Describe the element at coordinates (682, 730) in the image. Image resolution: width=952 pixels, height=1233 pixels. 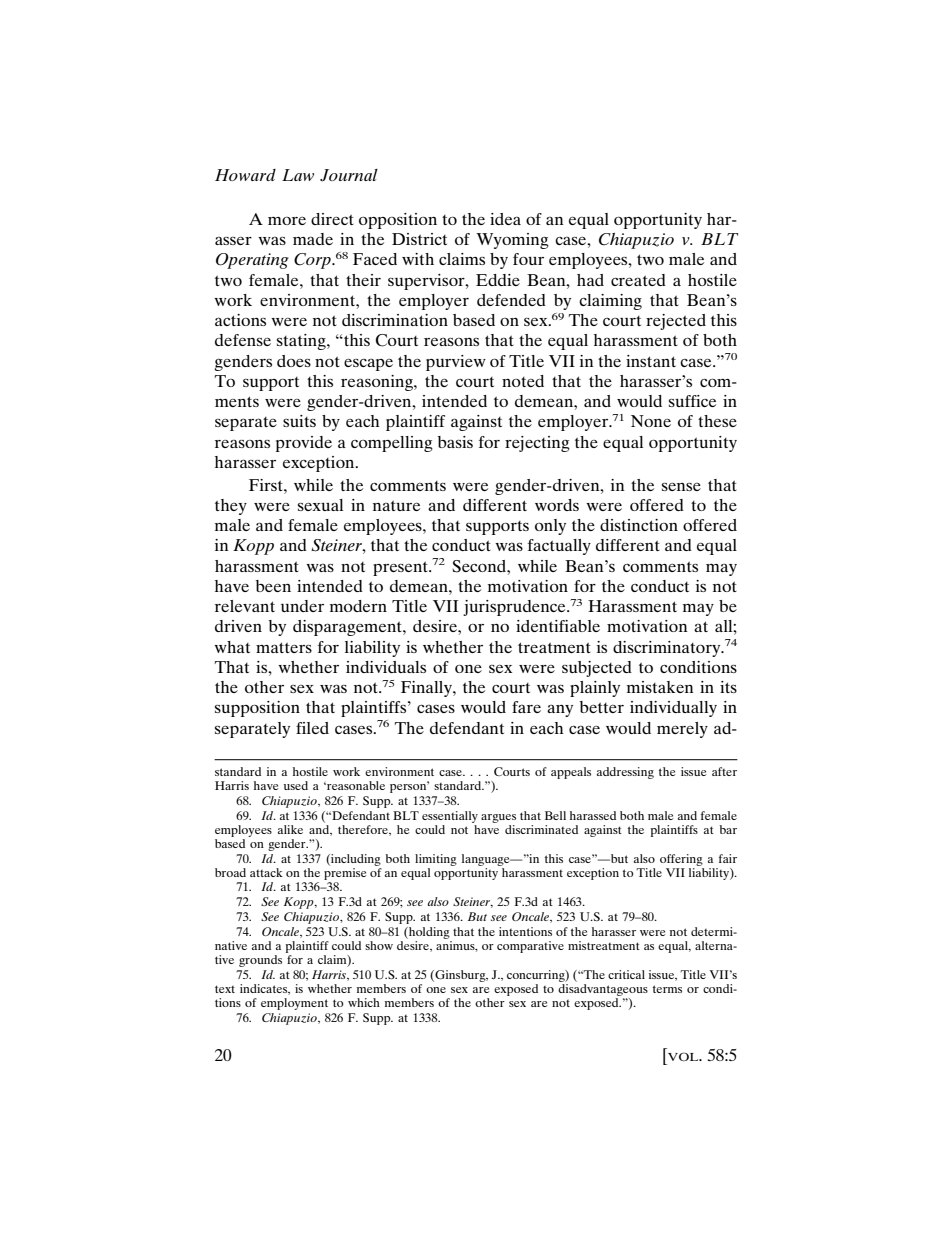
I see `merely` at that location.
